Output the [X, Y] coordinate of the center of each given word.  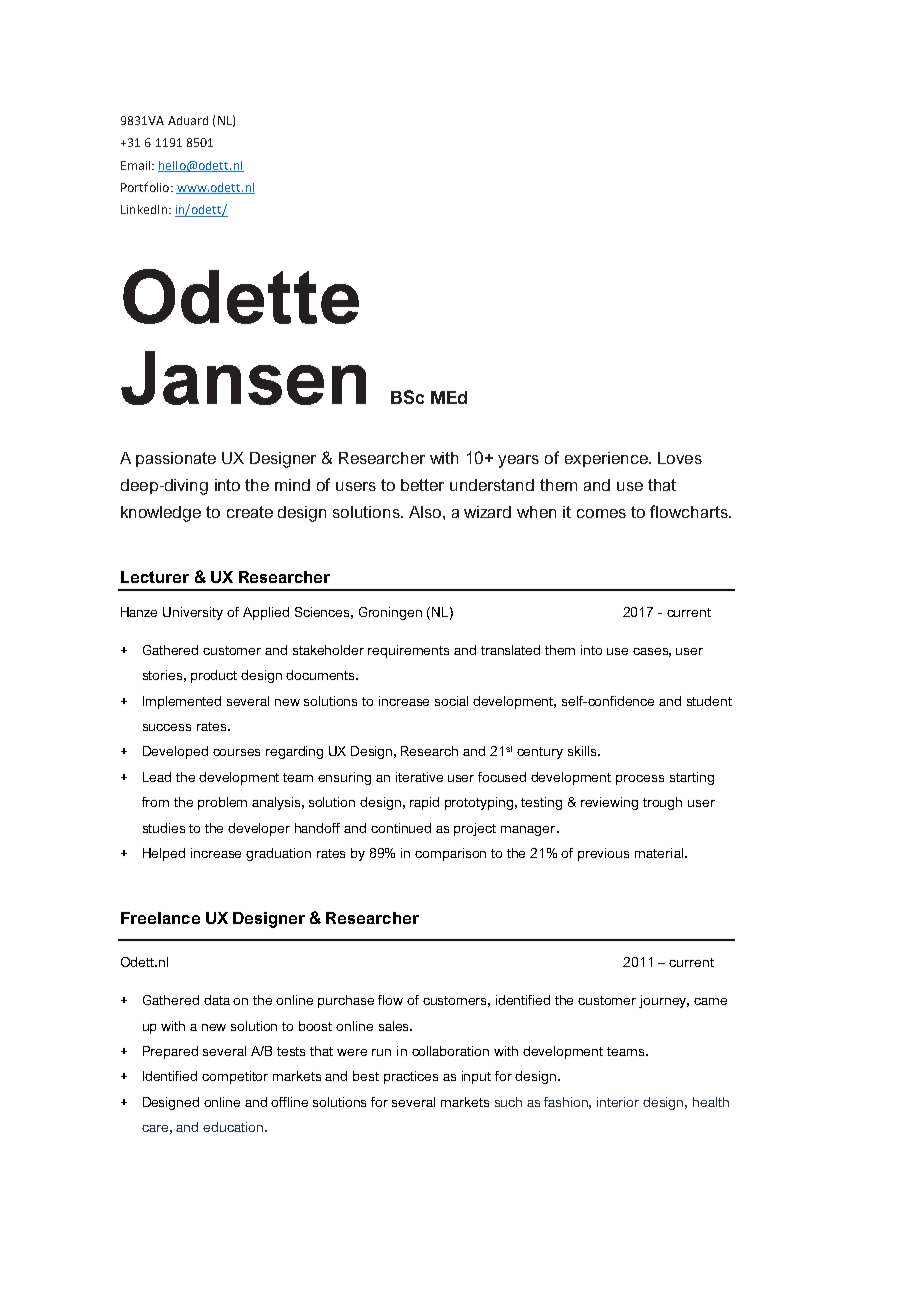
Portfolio [146, 187]
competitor [235, 1077]
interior [618, 1102]
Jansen [243, 378]
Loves [680, 458]
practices [411, 1077]
